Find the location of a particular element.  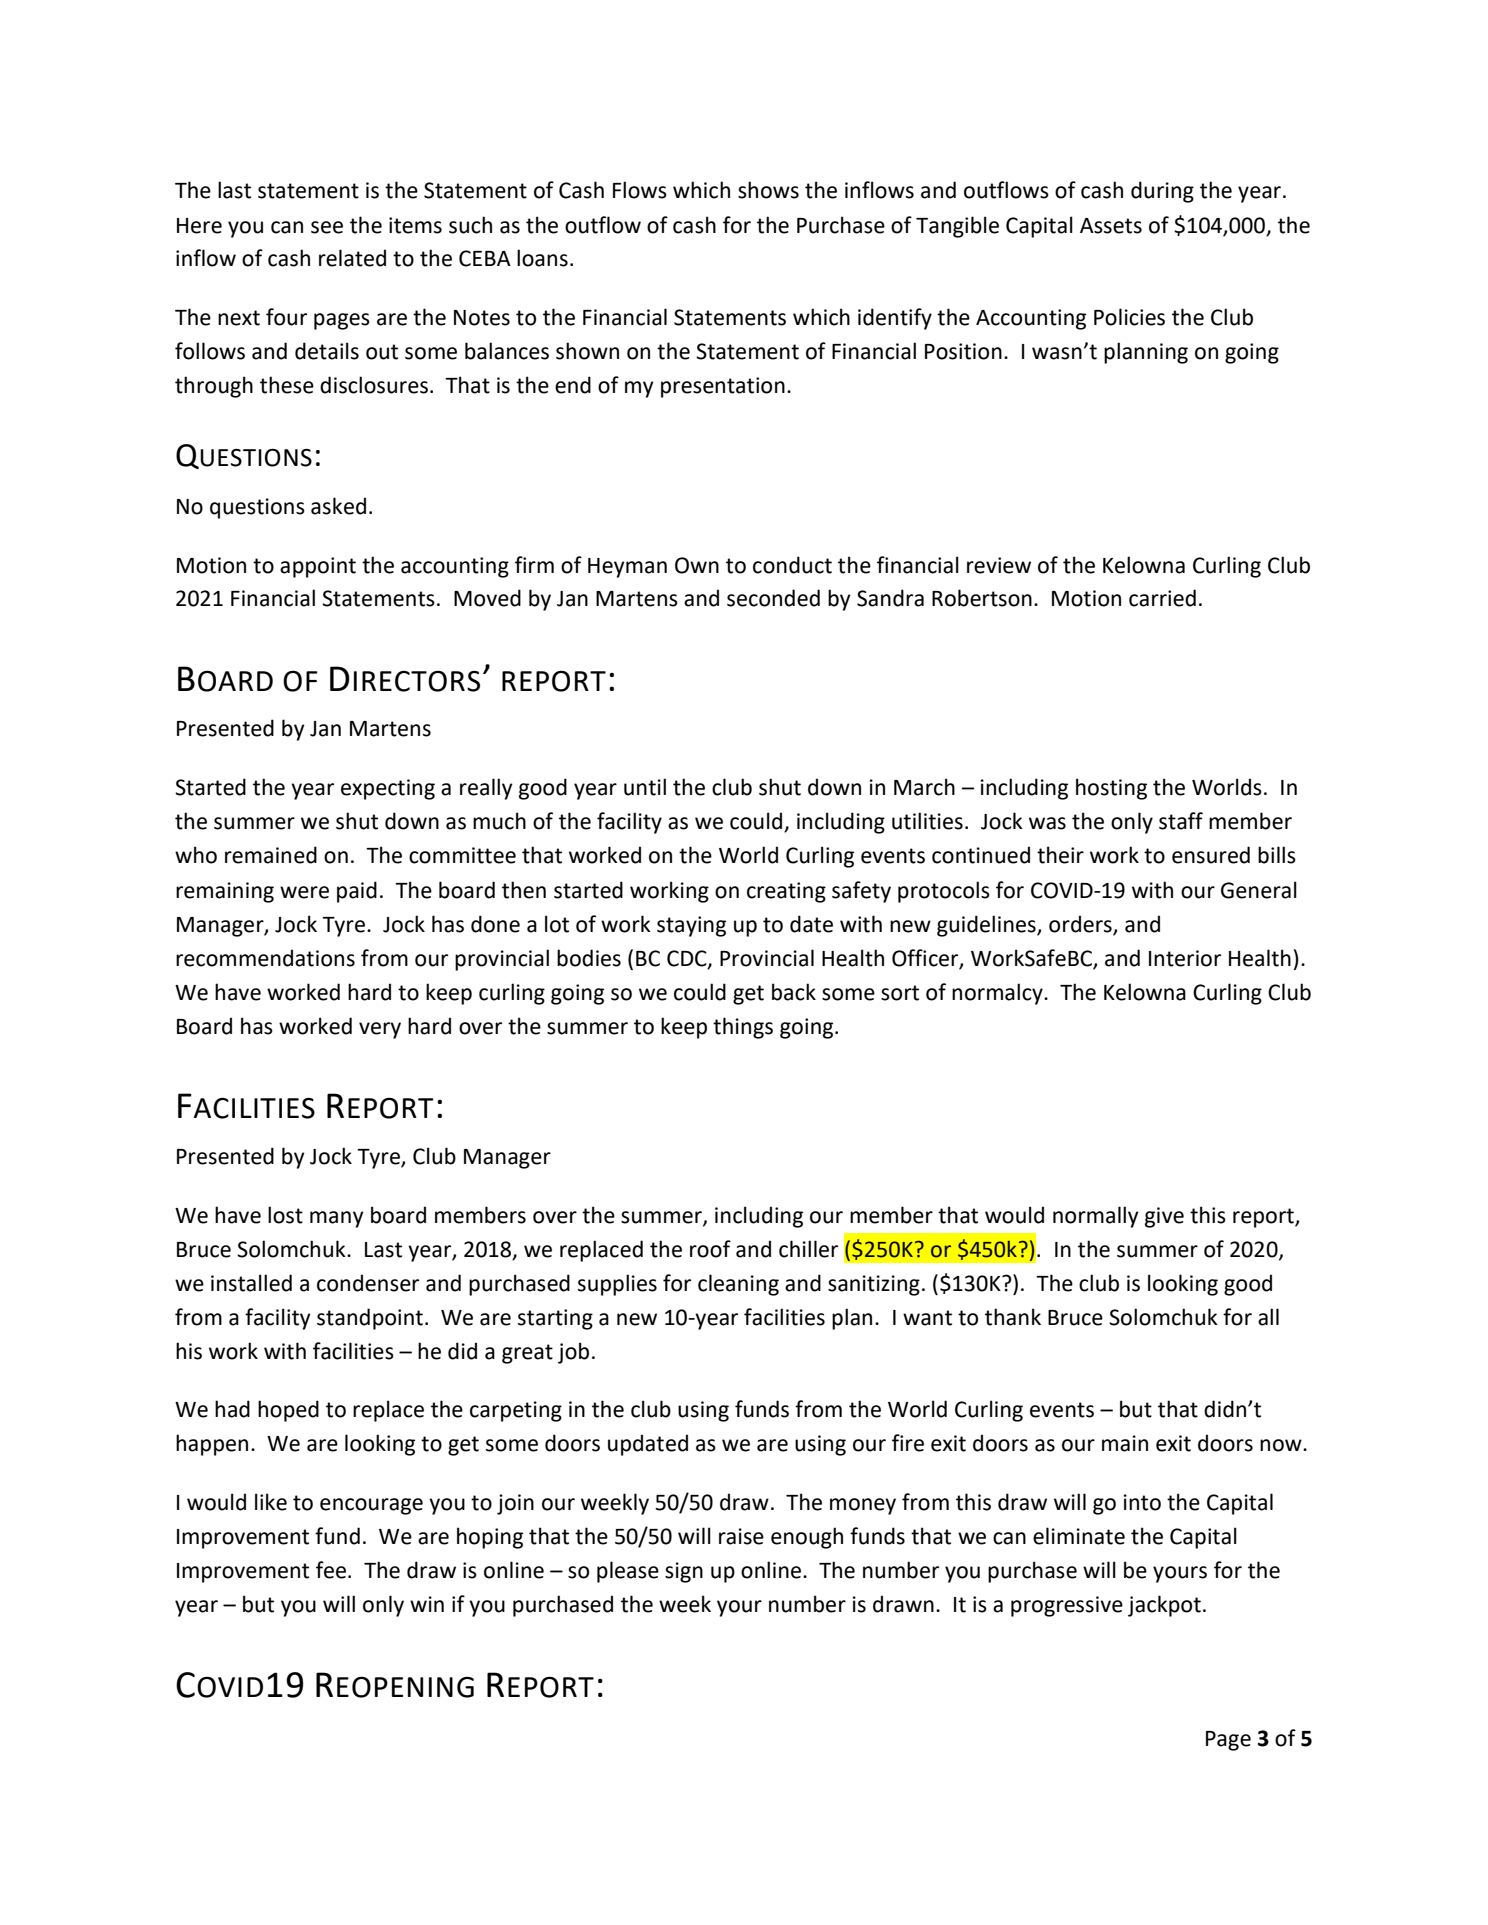

see is located at coordinates (327, 227).
